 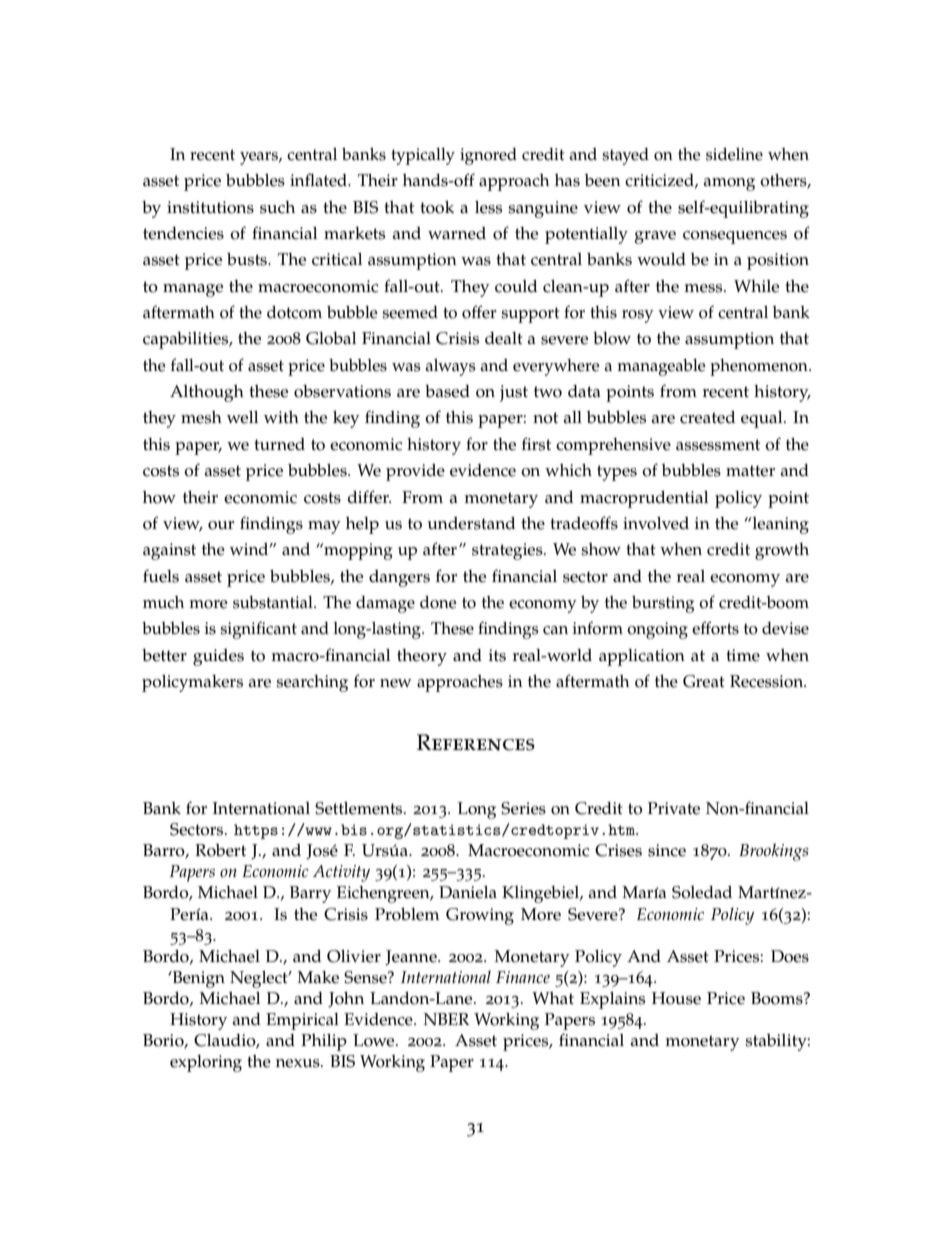 I want to click on among, so click(x=729, y=184).
